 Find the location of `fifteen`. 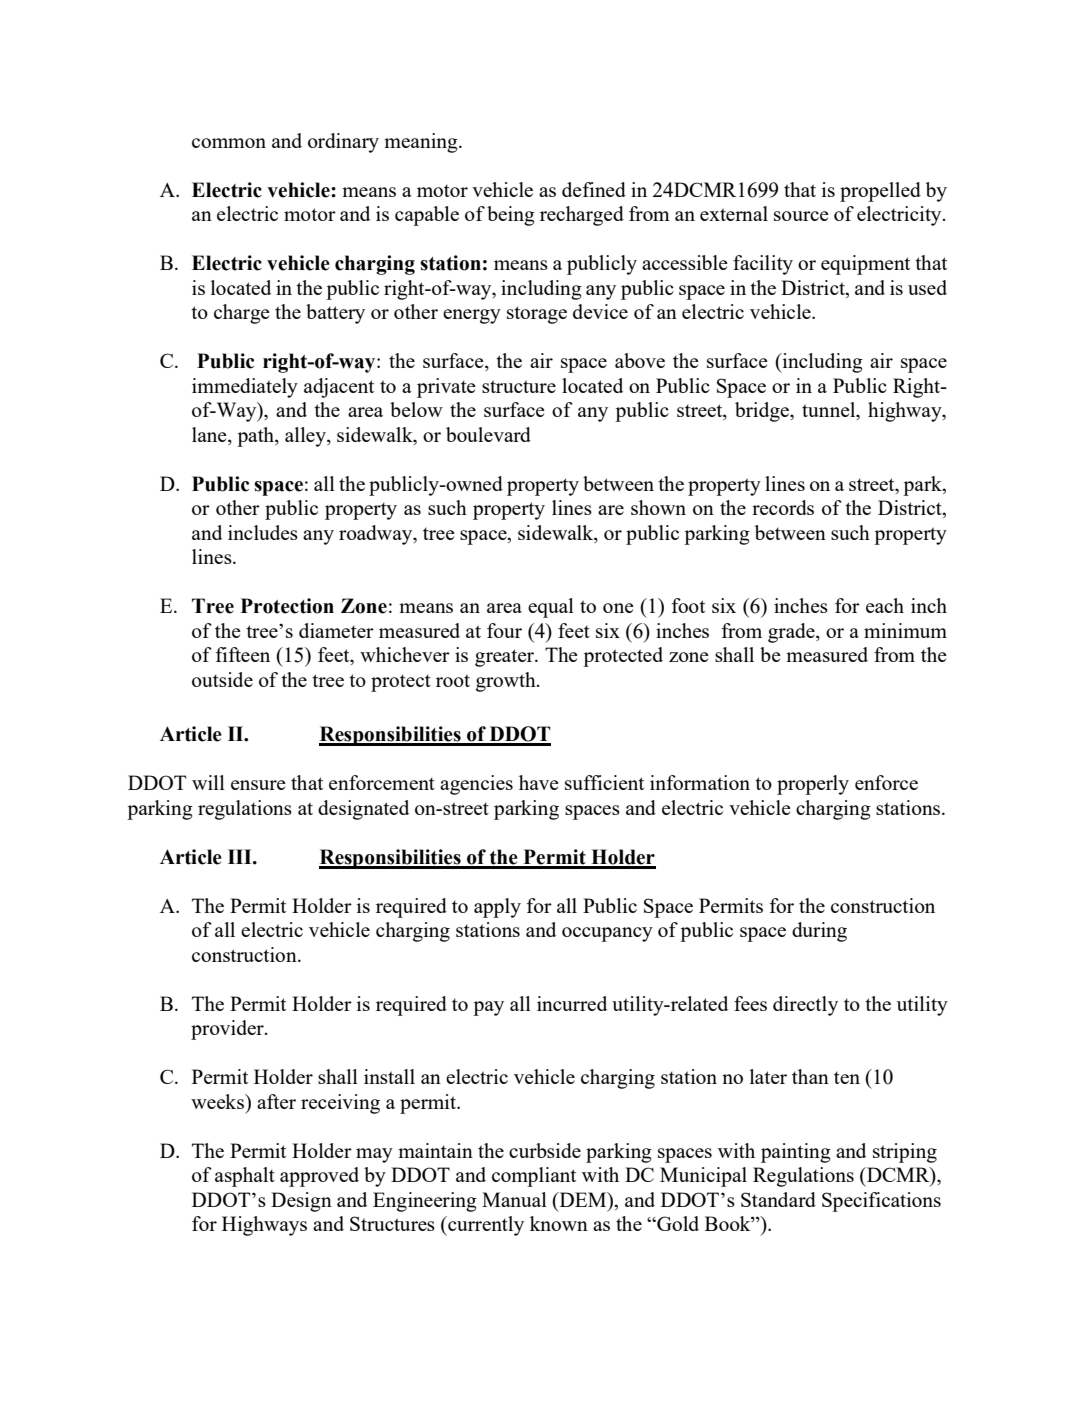

fifteen is located at coordinates (243, 654).
